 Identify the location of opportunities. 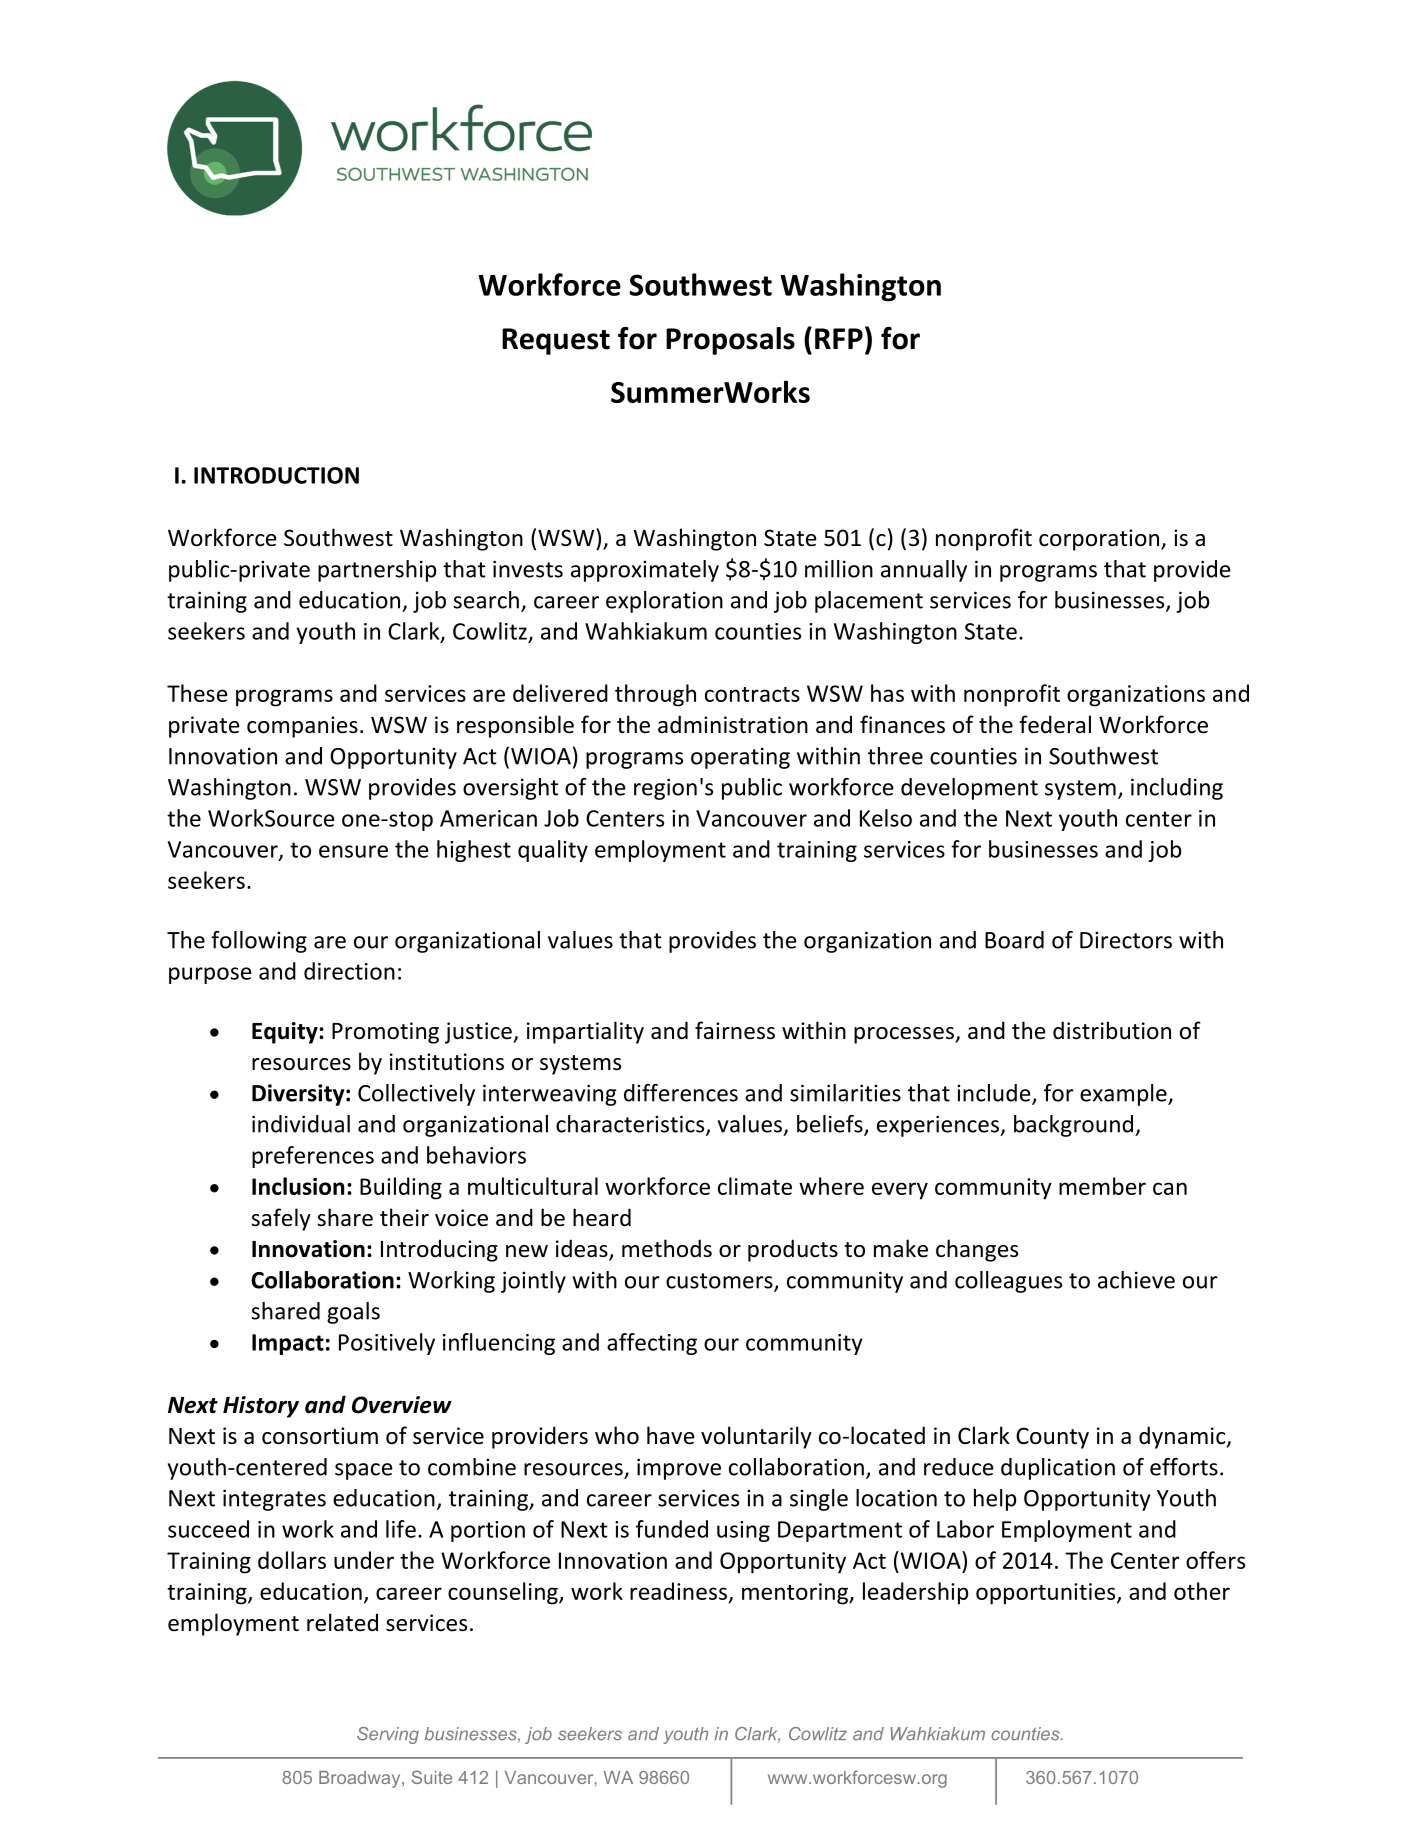
(1047, 1594).
